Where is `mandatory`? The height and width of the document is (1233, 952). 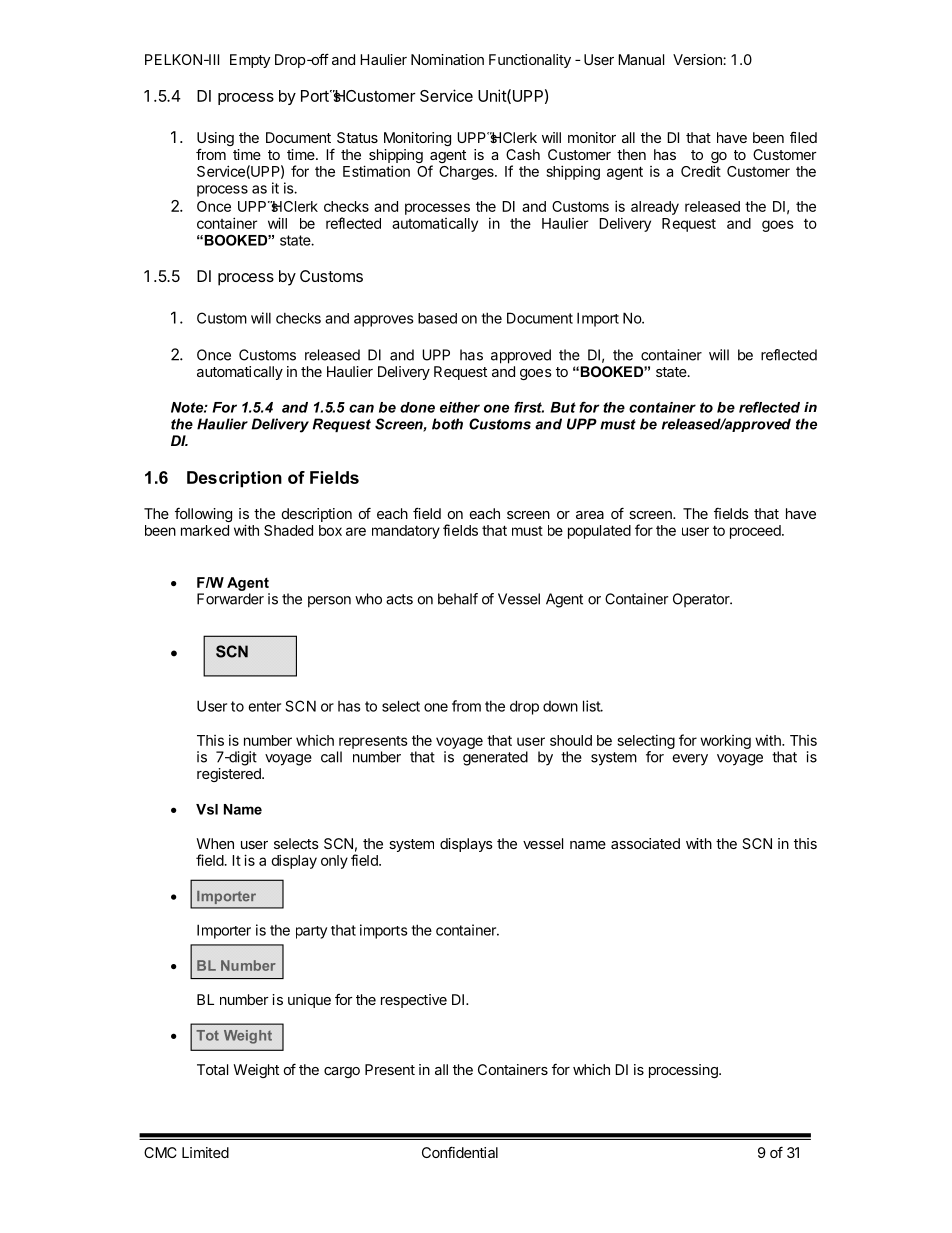 mandatory is located at coordinates (406, 532).
